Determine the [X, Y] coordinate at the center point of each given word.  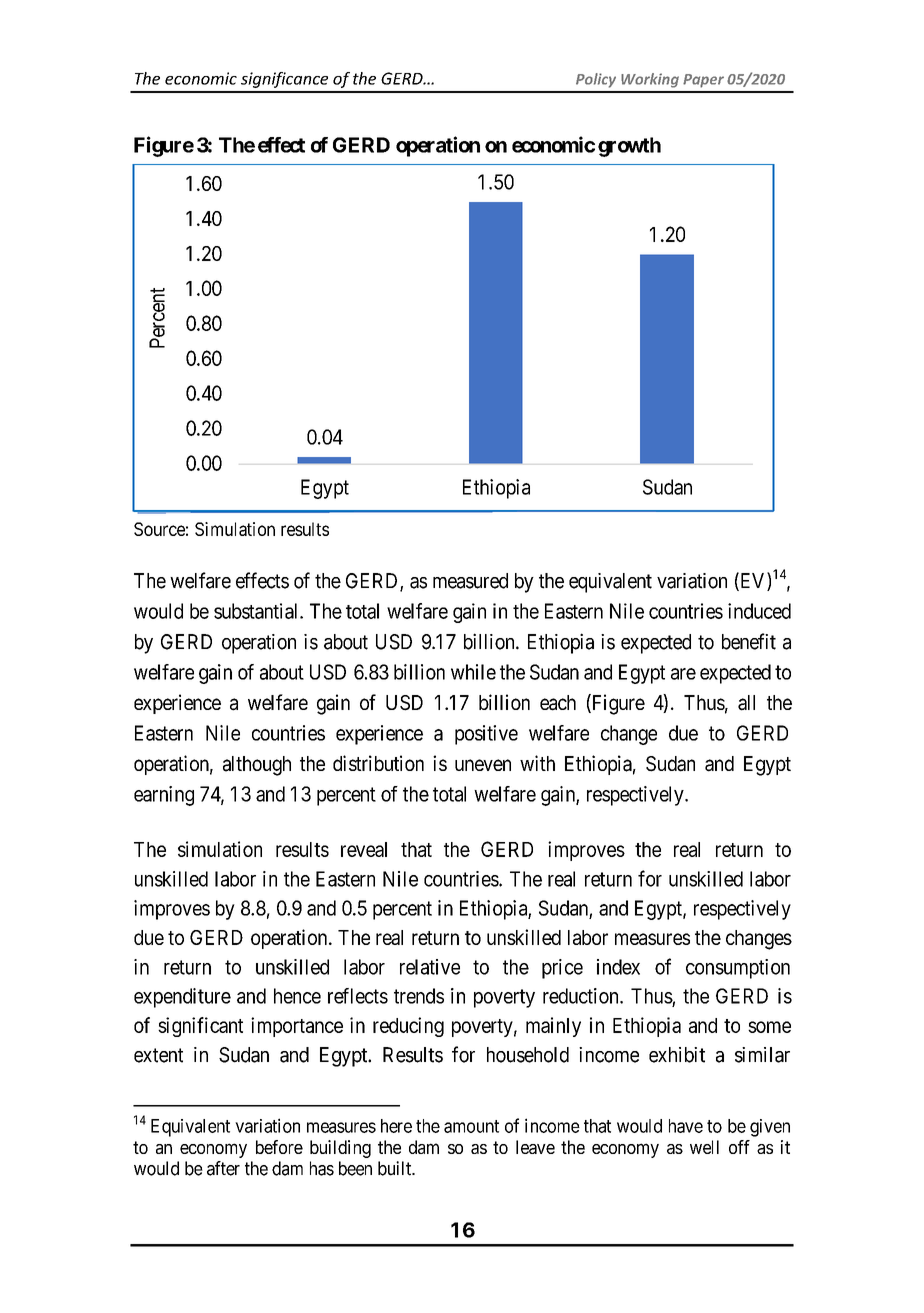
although [257, 766]
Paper [703, 81]
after [223, 1168]
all [746, 703]
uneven [483, 765]
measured [470, 581]
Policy [596, 80]
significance [284, 80]
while [473, 672]
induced [759, 611]
